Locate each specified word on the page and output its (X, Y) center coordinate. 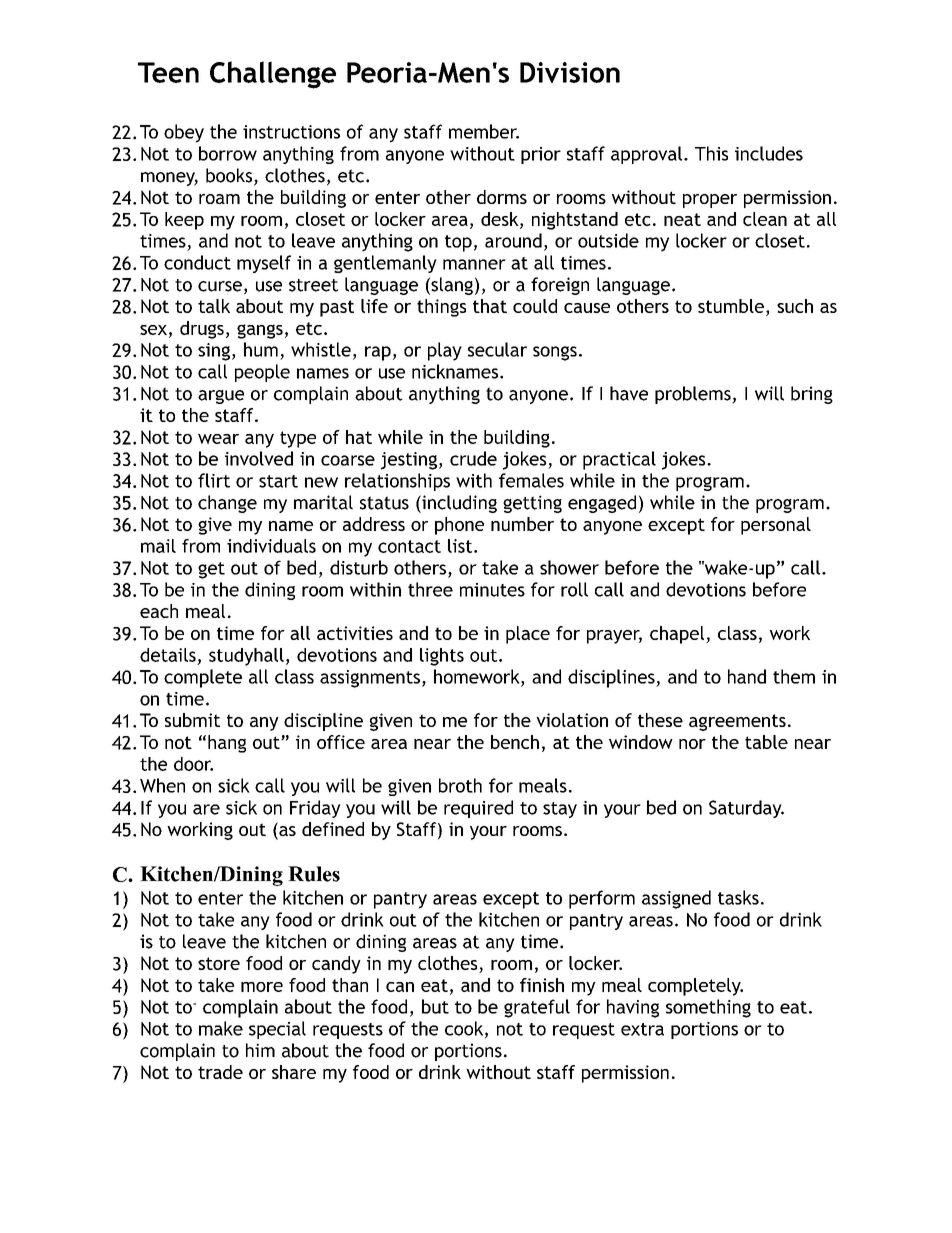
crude (473, 458)
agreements (737, 722)
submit (192, 720)
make (221, 1028)
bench (515, 742)
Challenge (273, 75)
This (711, 153)
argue (221, 397)
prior (541, 155)
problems (694, 395)
